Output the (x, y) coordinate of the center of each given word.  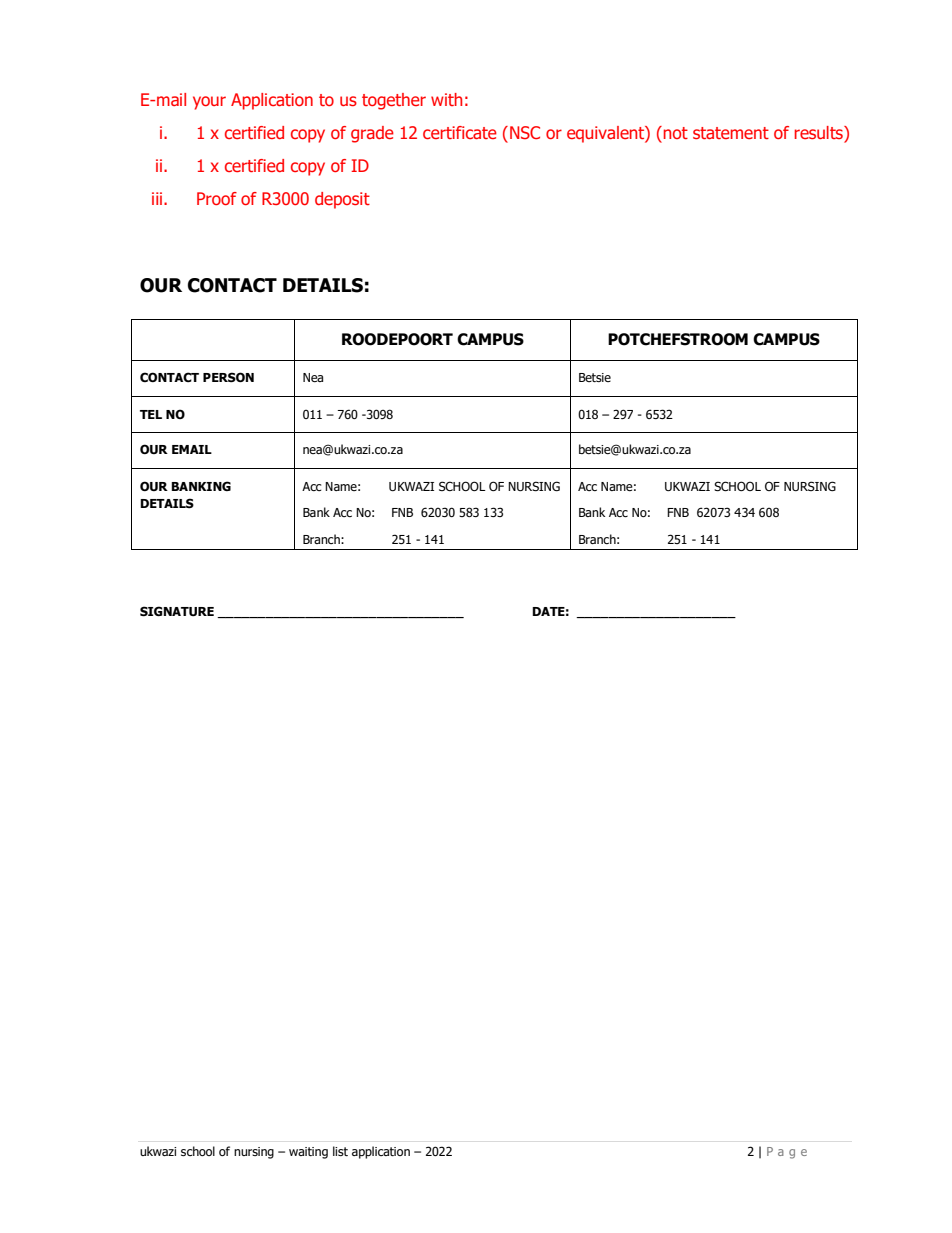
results (820, 134)
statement (731, 133)
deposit (342, 200)
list (340, 1151)
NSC (525, 132)
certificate (460, 132)
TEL (151, 414)
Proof (217, 198)
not (676, 133)
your (209, 103)
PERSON (228, 377)
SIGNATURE (177, 611)
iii (157, 198)
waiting (308, 1153)
